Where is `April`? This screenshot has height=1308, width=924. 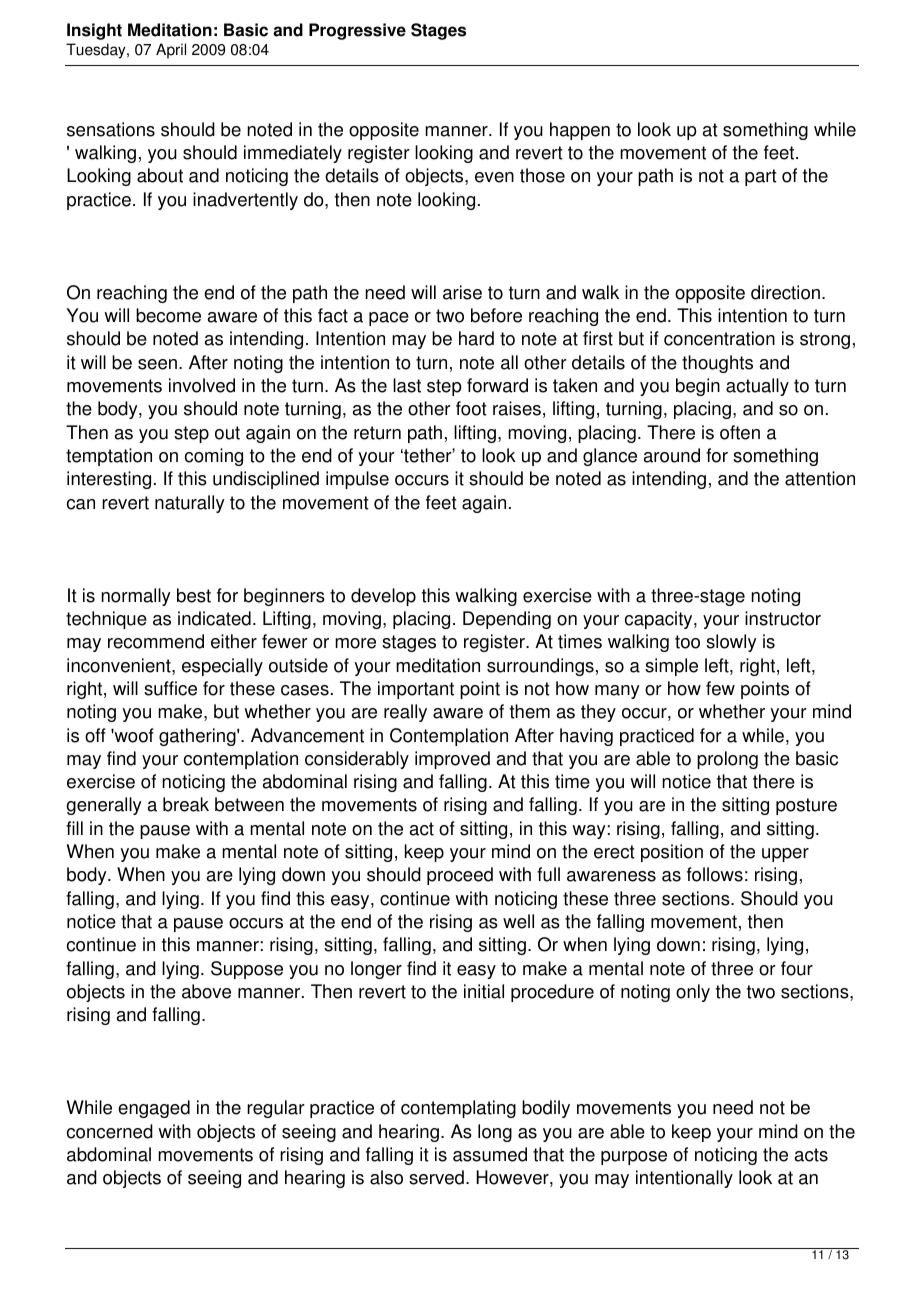 April is located at coordinates (171, 51).
